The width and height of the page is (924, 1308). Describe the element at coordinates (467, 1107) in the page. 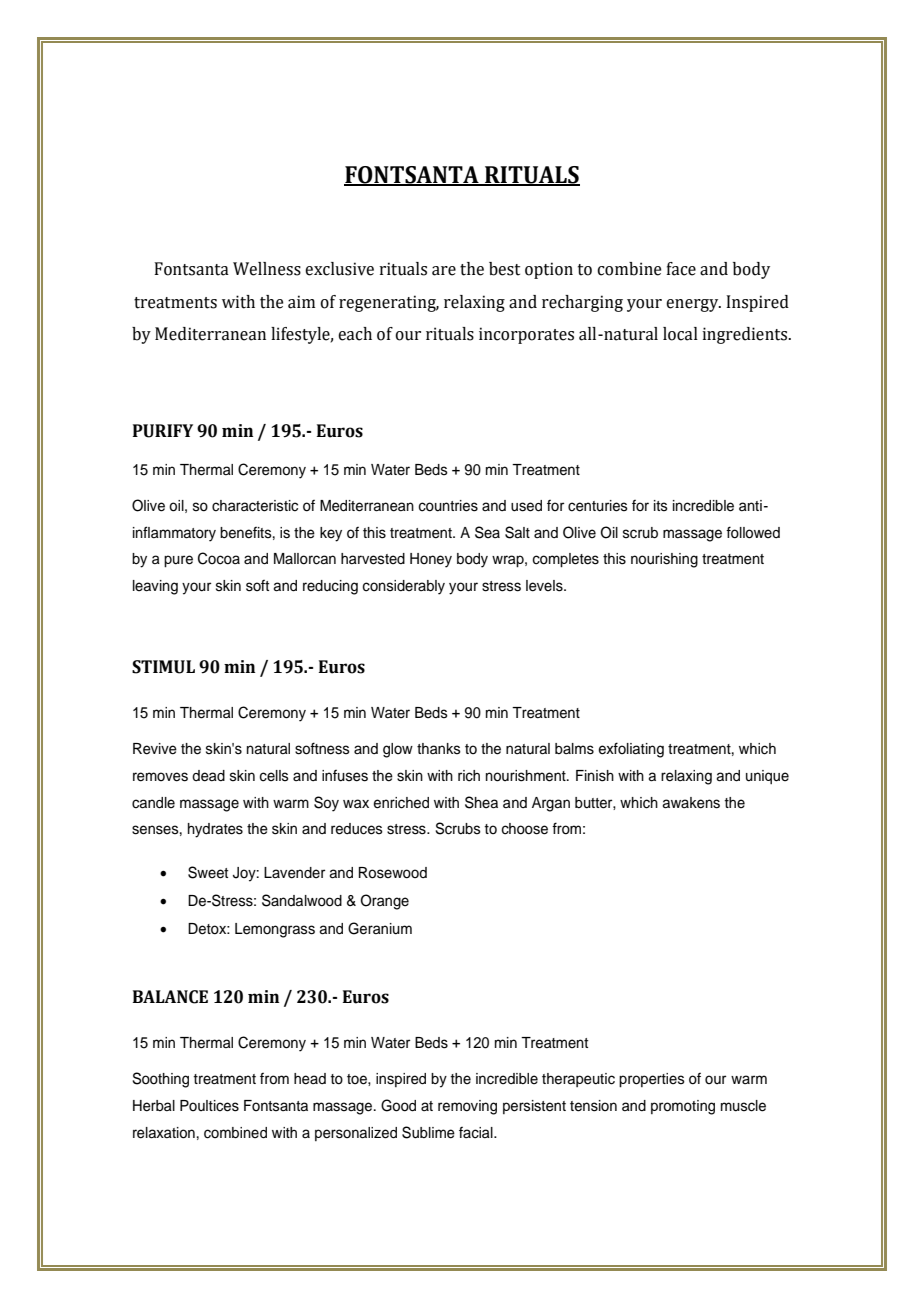

I see `removing` at that location.
